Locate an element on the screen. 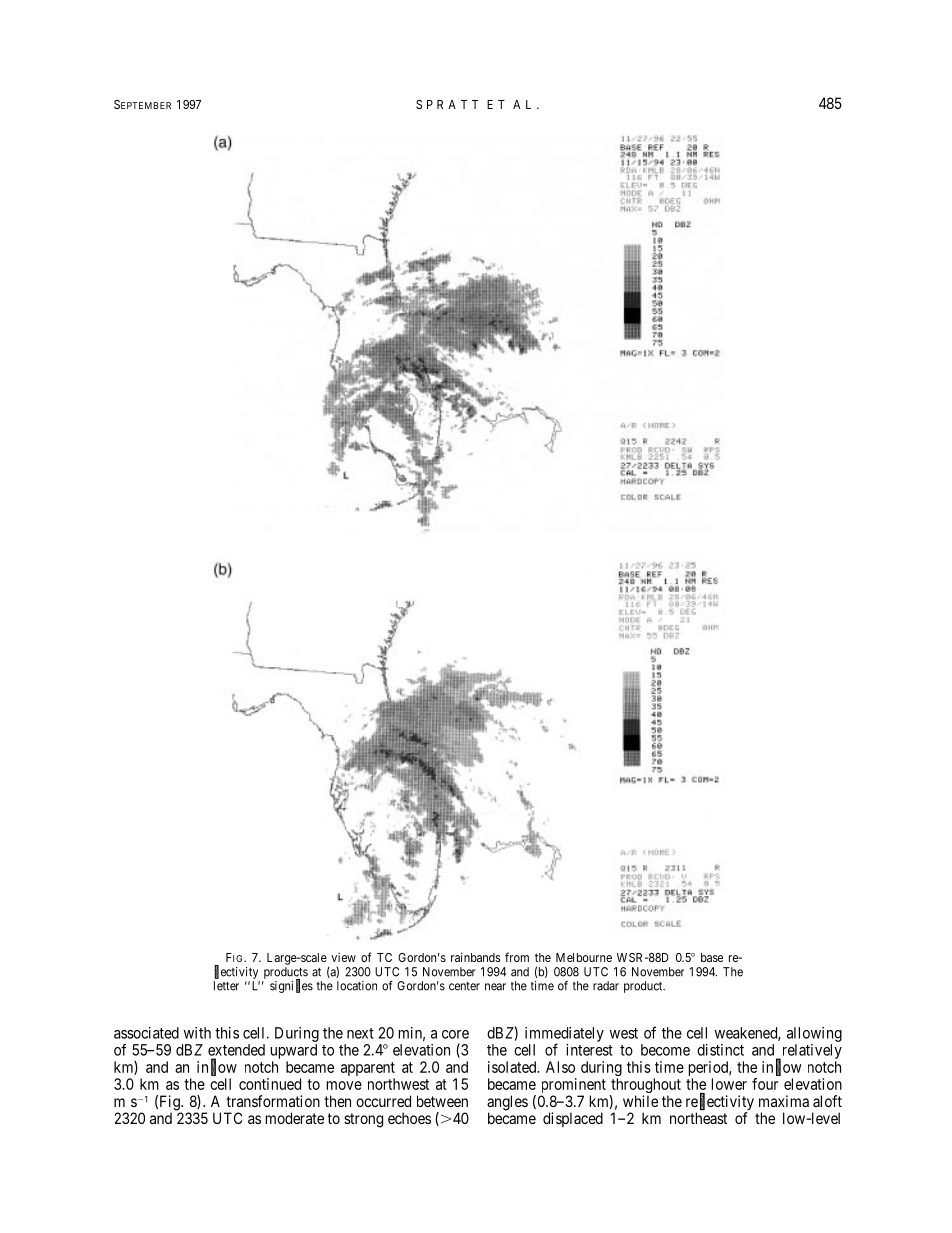 The image size is (952, 1233). radar is located at coordinates (606, 986).
